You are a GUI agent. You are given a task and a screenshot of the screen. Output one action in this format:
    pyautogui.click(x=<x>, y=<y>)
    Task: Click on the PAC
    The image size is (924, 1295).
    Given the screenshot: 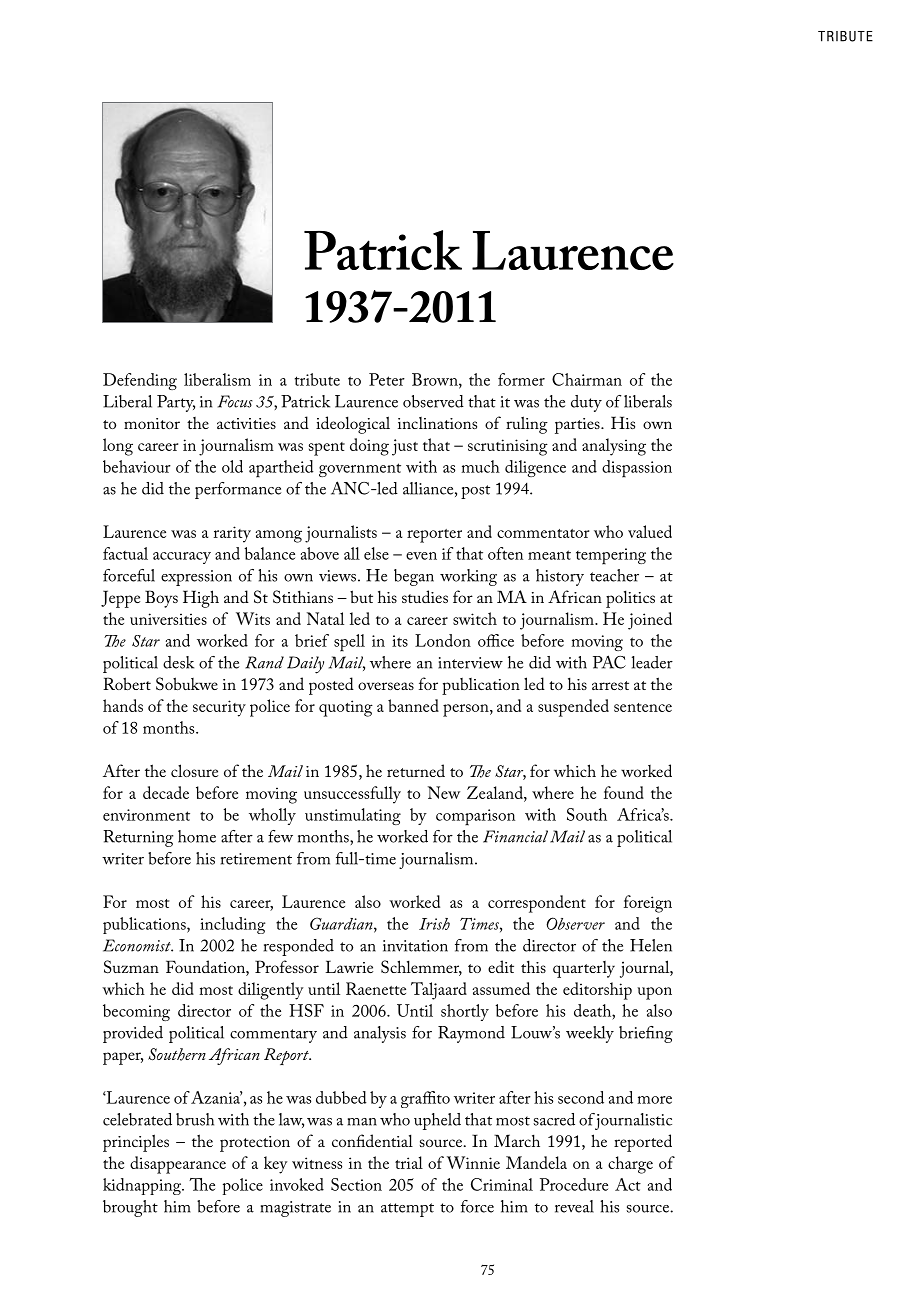 What is the action you would take?
    pyautogui.click(x=609, y=662)
